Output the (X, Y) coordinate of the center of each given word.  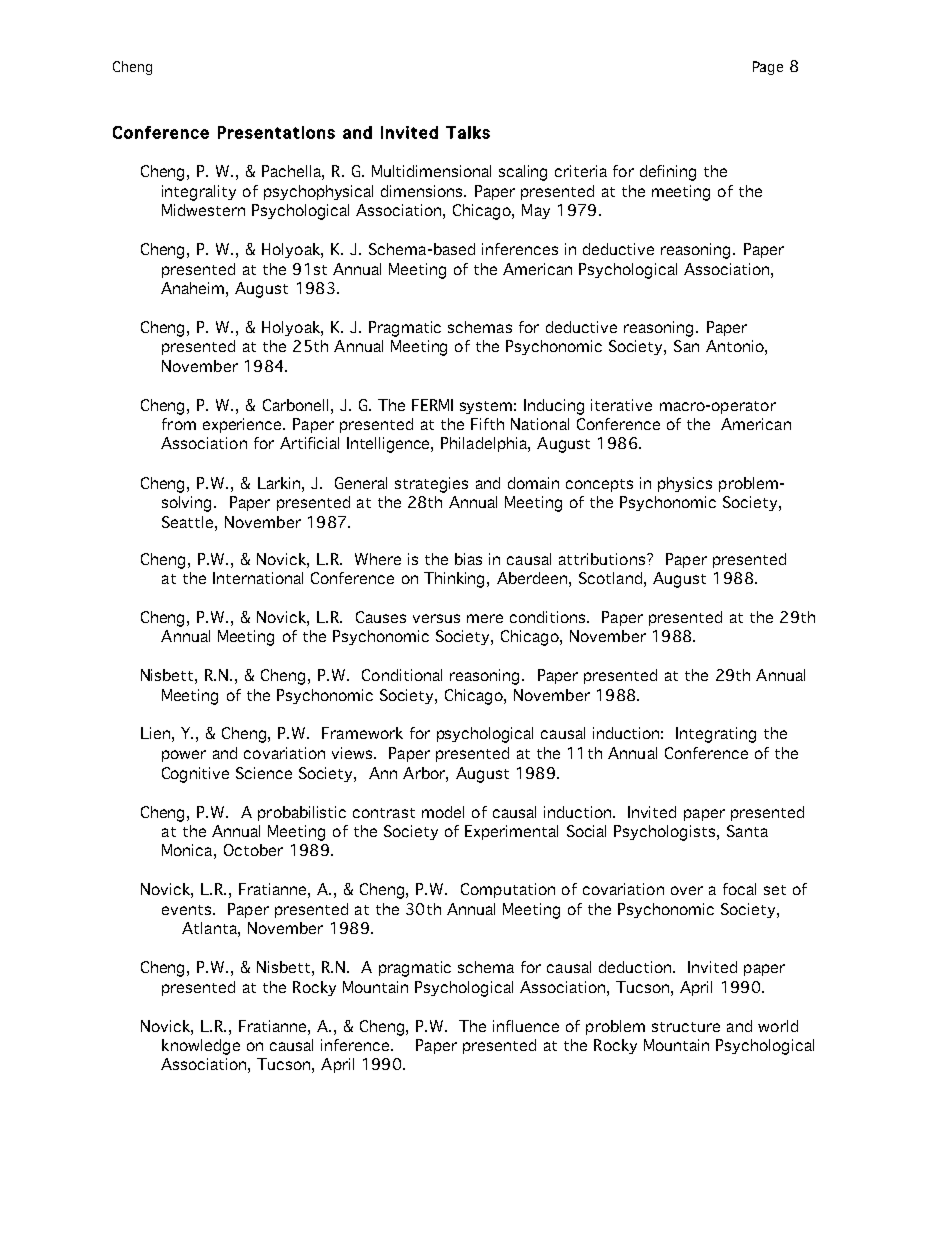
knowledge (201, 1047)
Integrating (716, 735)
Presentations (276, 132)
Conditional (402, 675)
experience (243, 425)
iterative (621, 405)
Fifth (487, 424)
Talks (468, 132)
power (184, 756)
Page (768, 68)
